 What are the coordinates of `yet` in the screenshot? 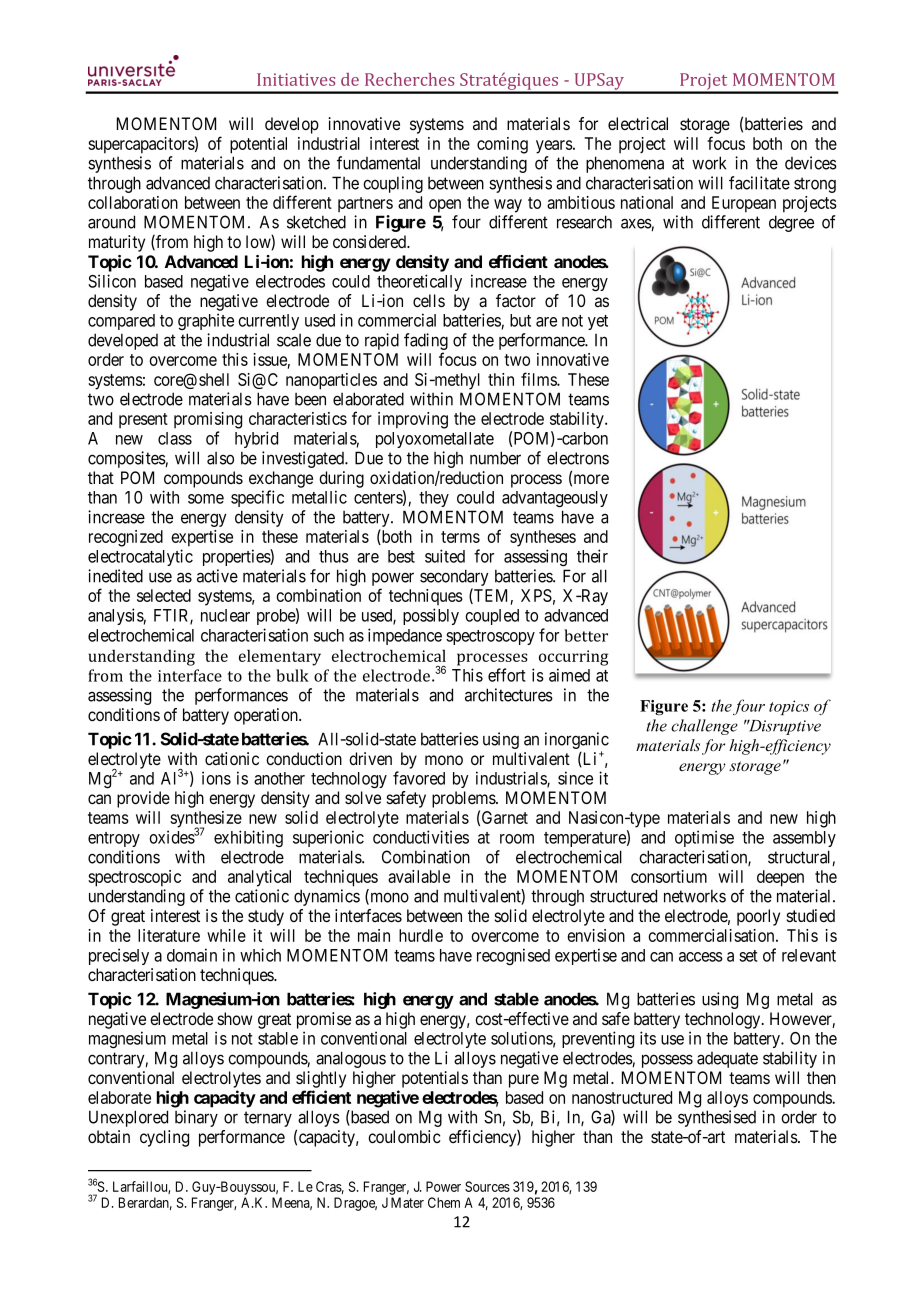 It's located at (598, 322).
